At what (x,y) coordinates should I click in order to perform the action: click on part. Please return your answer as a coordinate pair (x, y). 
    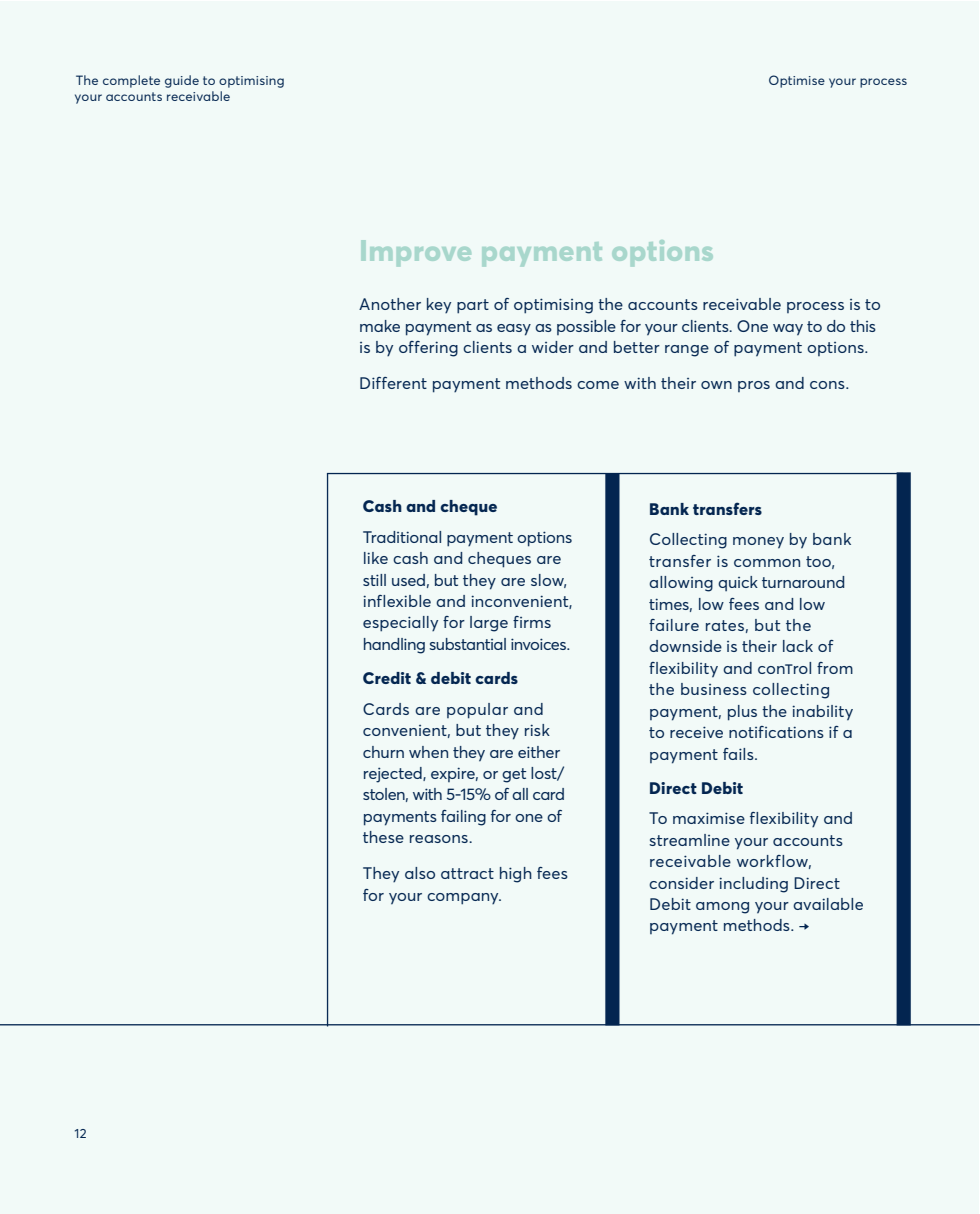
    Looking at the image, I should click on (473, 306).
